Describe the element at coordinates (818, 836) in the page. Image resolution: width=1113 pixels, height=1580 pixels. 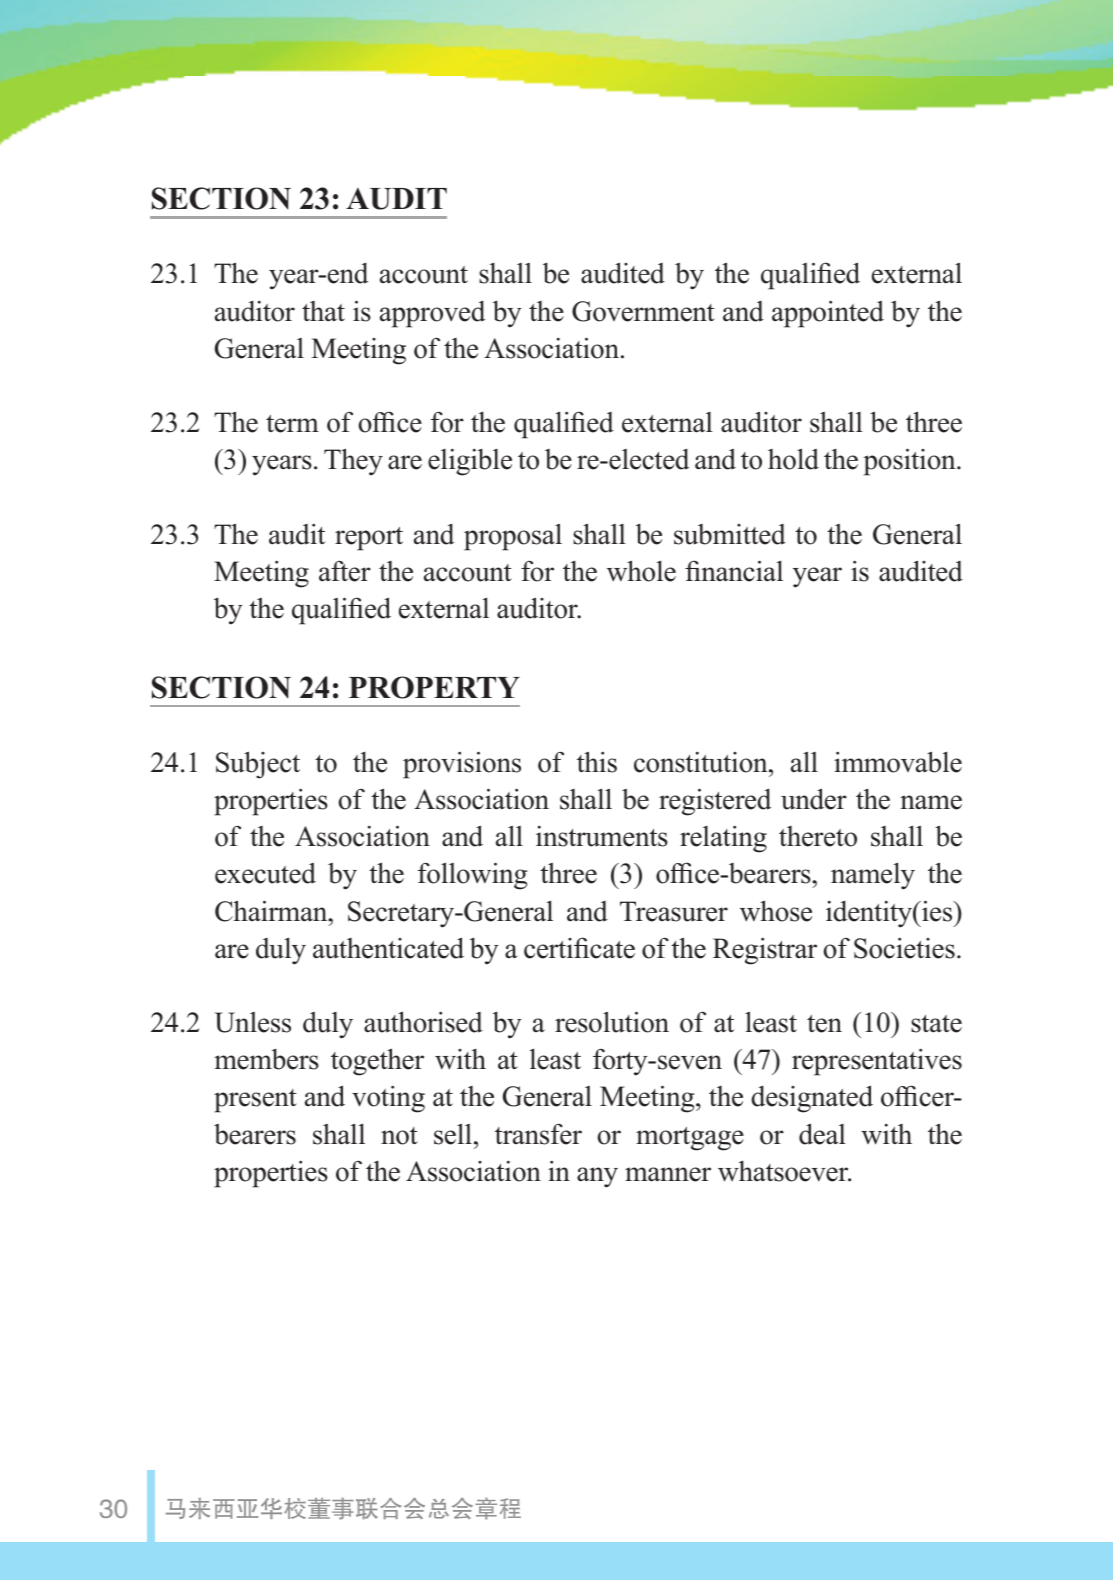
I see `thereto` at that location.
